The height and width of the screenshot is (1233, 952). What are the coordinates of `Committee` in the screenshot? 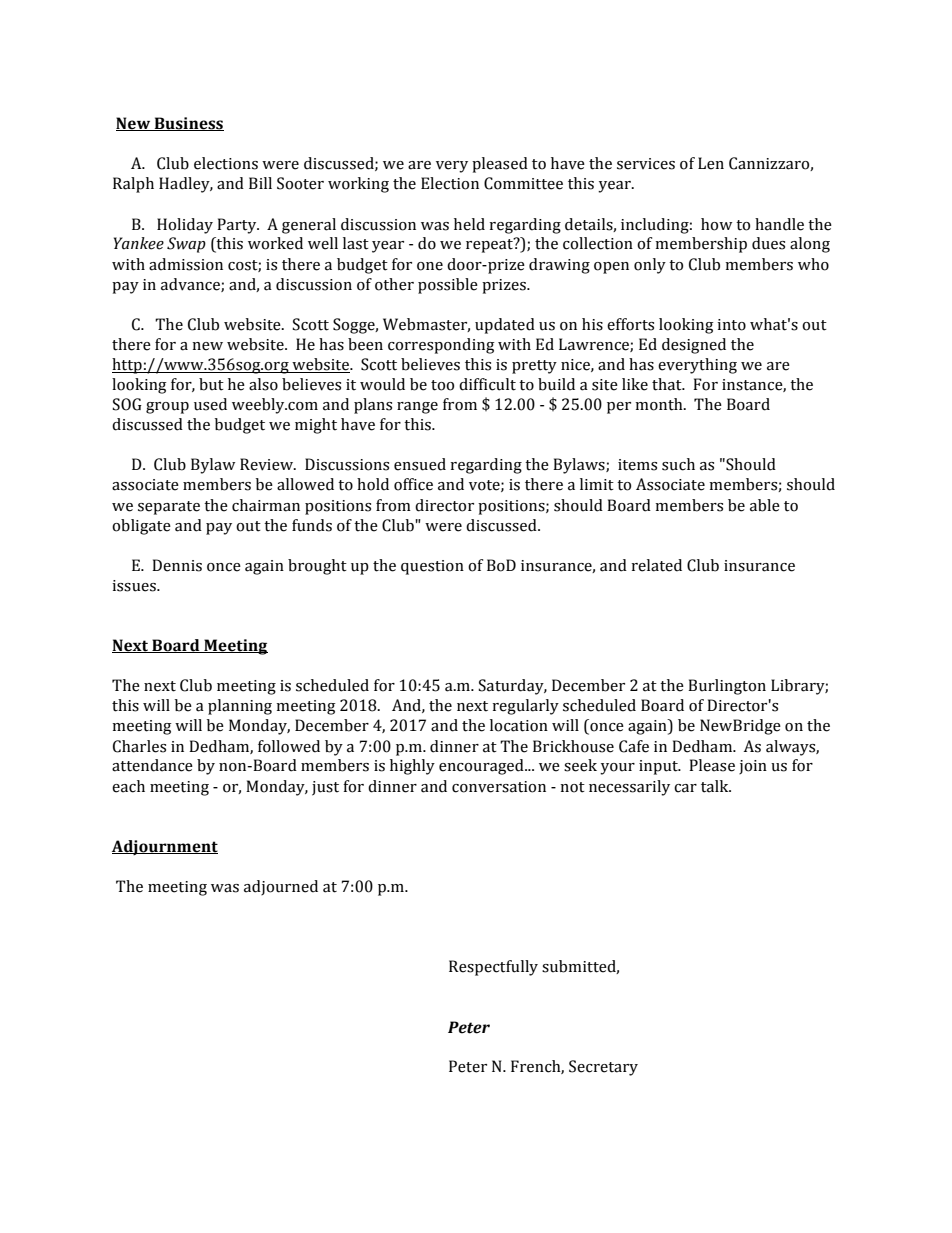 It's located at (523, 183).
